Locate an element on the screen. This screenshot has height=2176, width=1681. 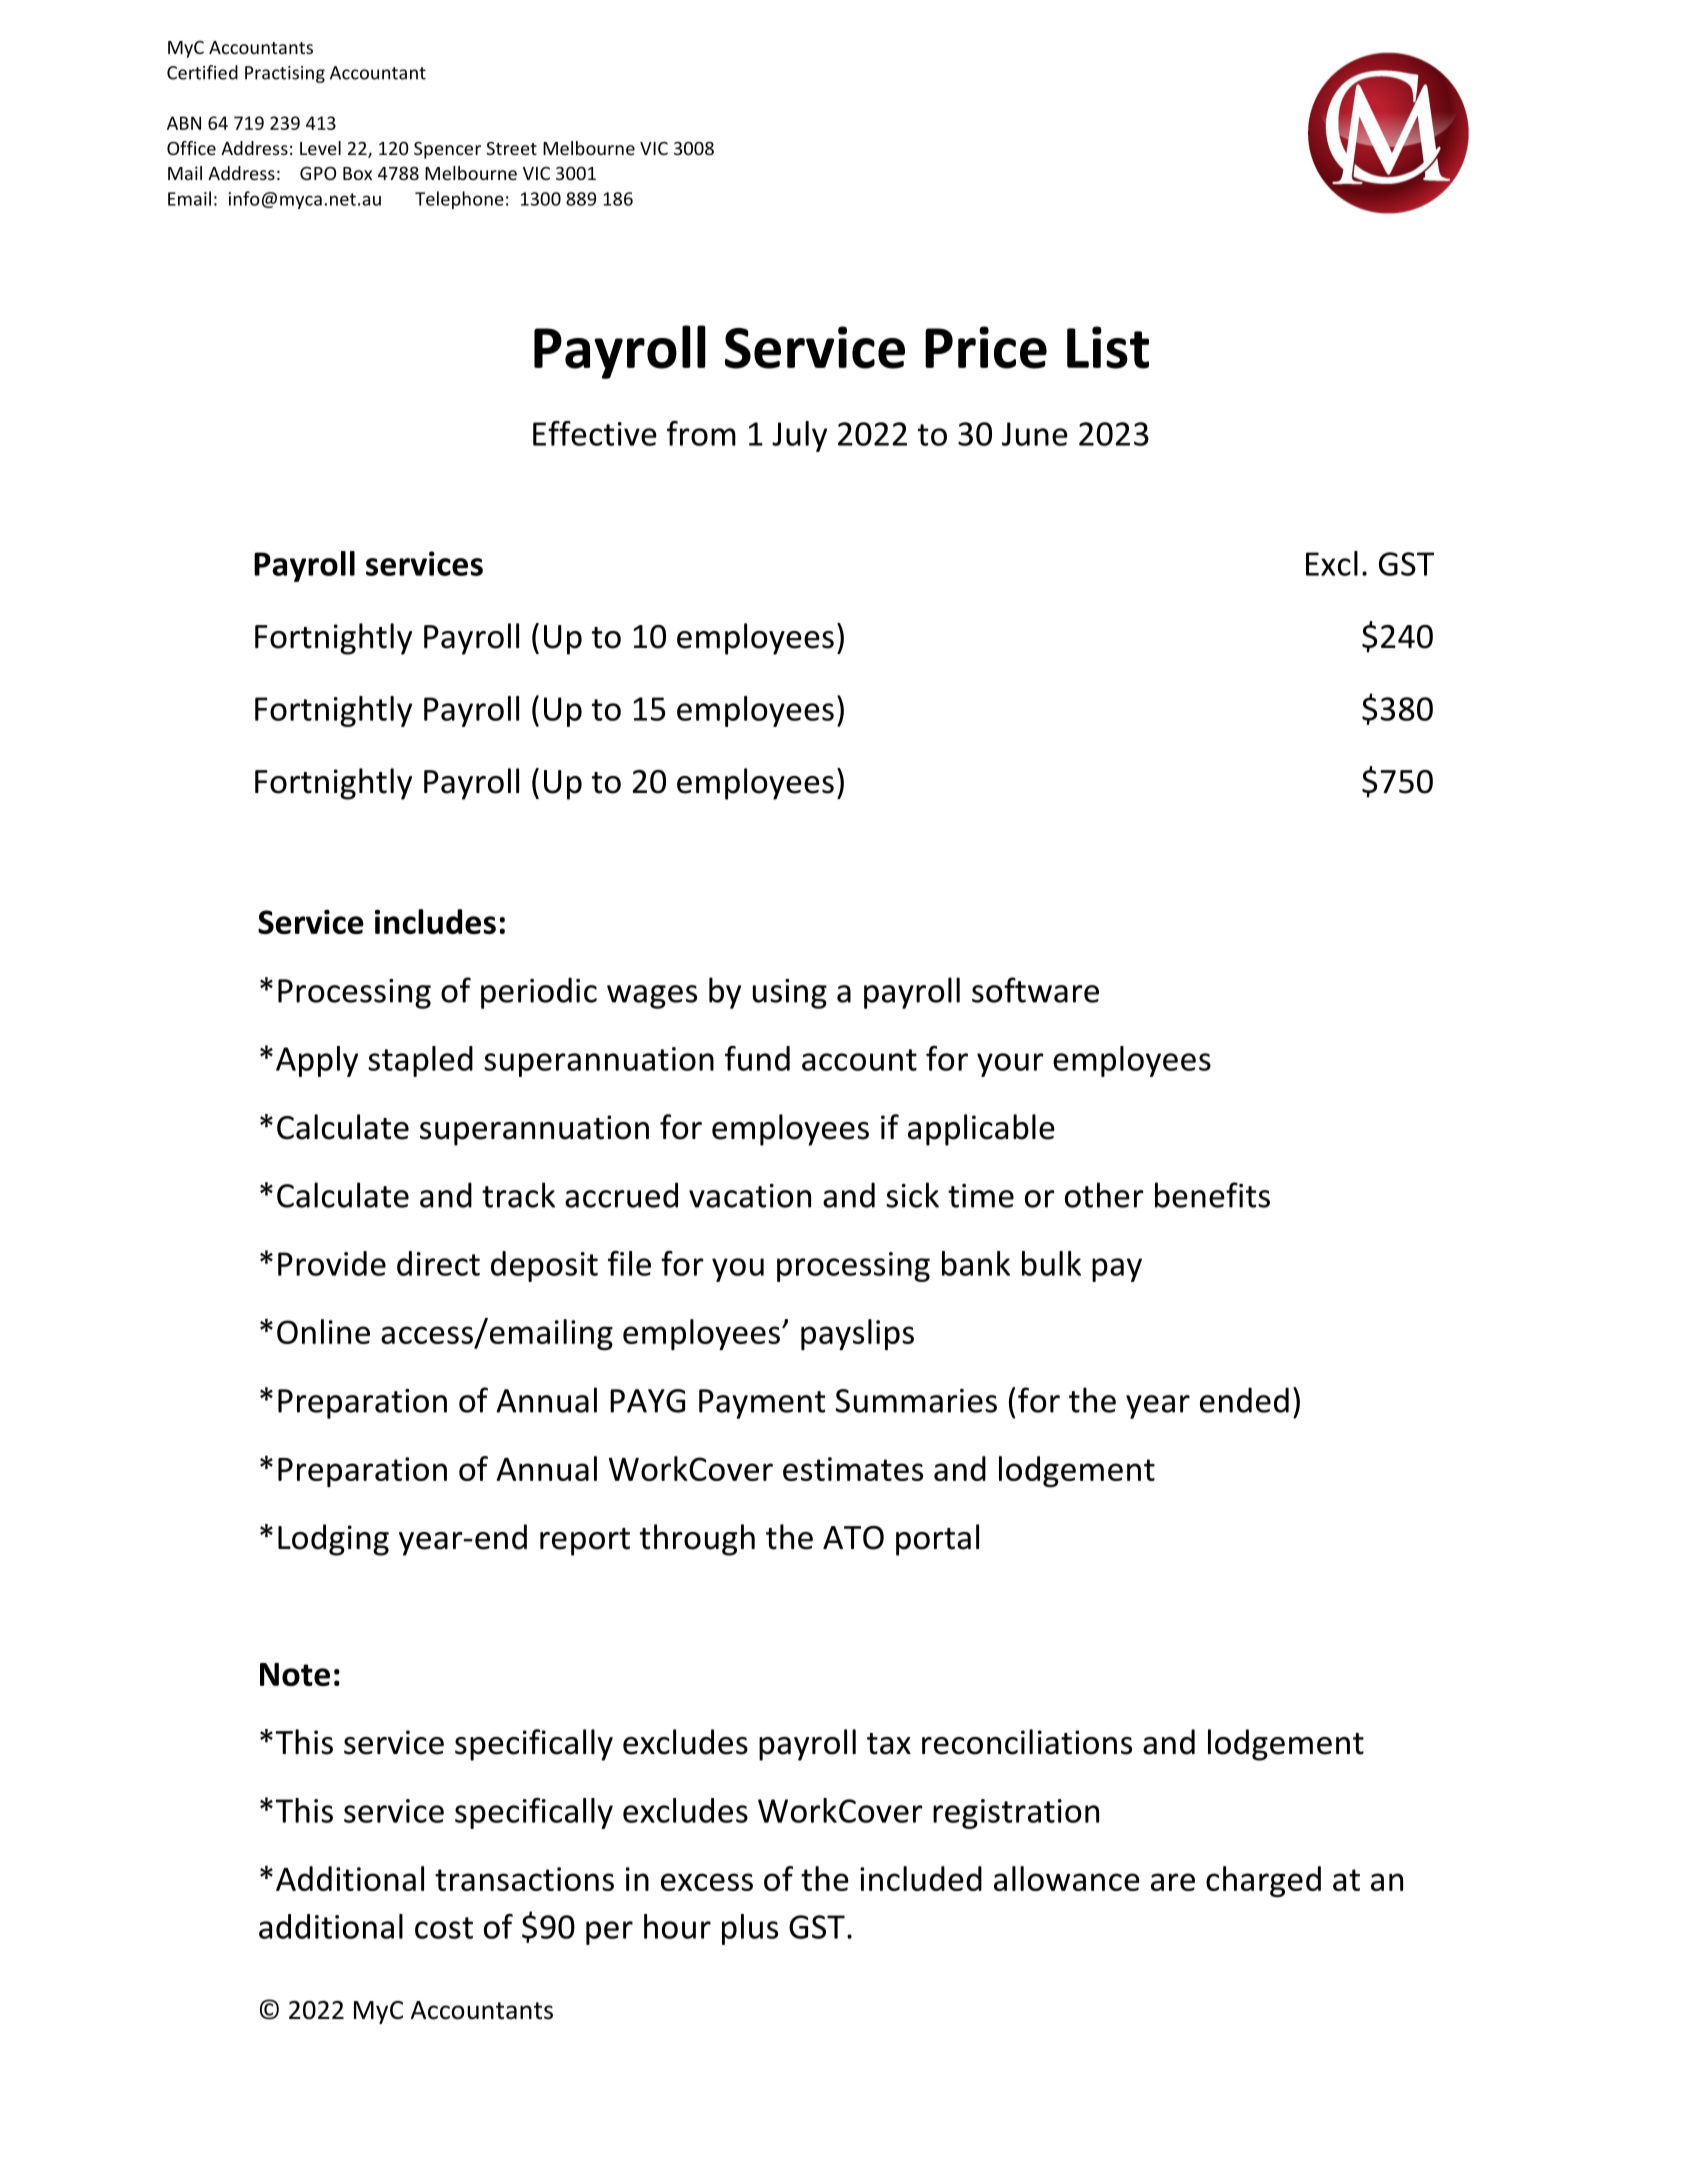
Level is located at coordinates (320, 148).
